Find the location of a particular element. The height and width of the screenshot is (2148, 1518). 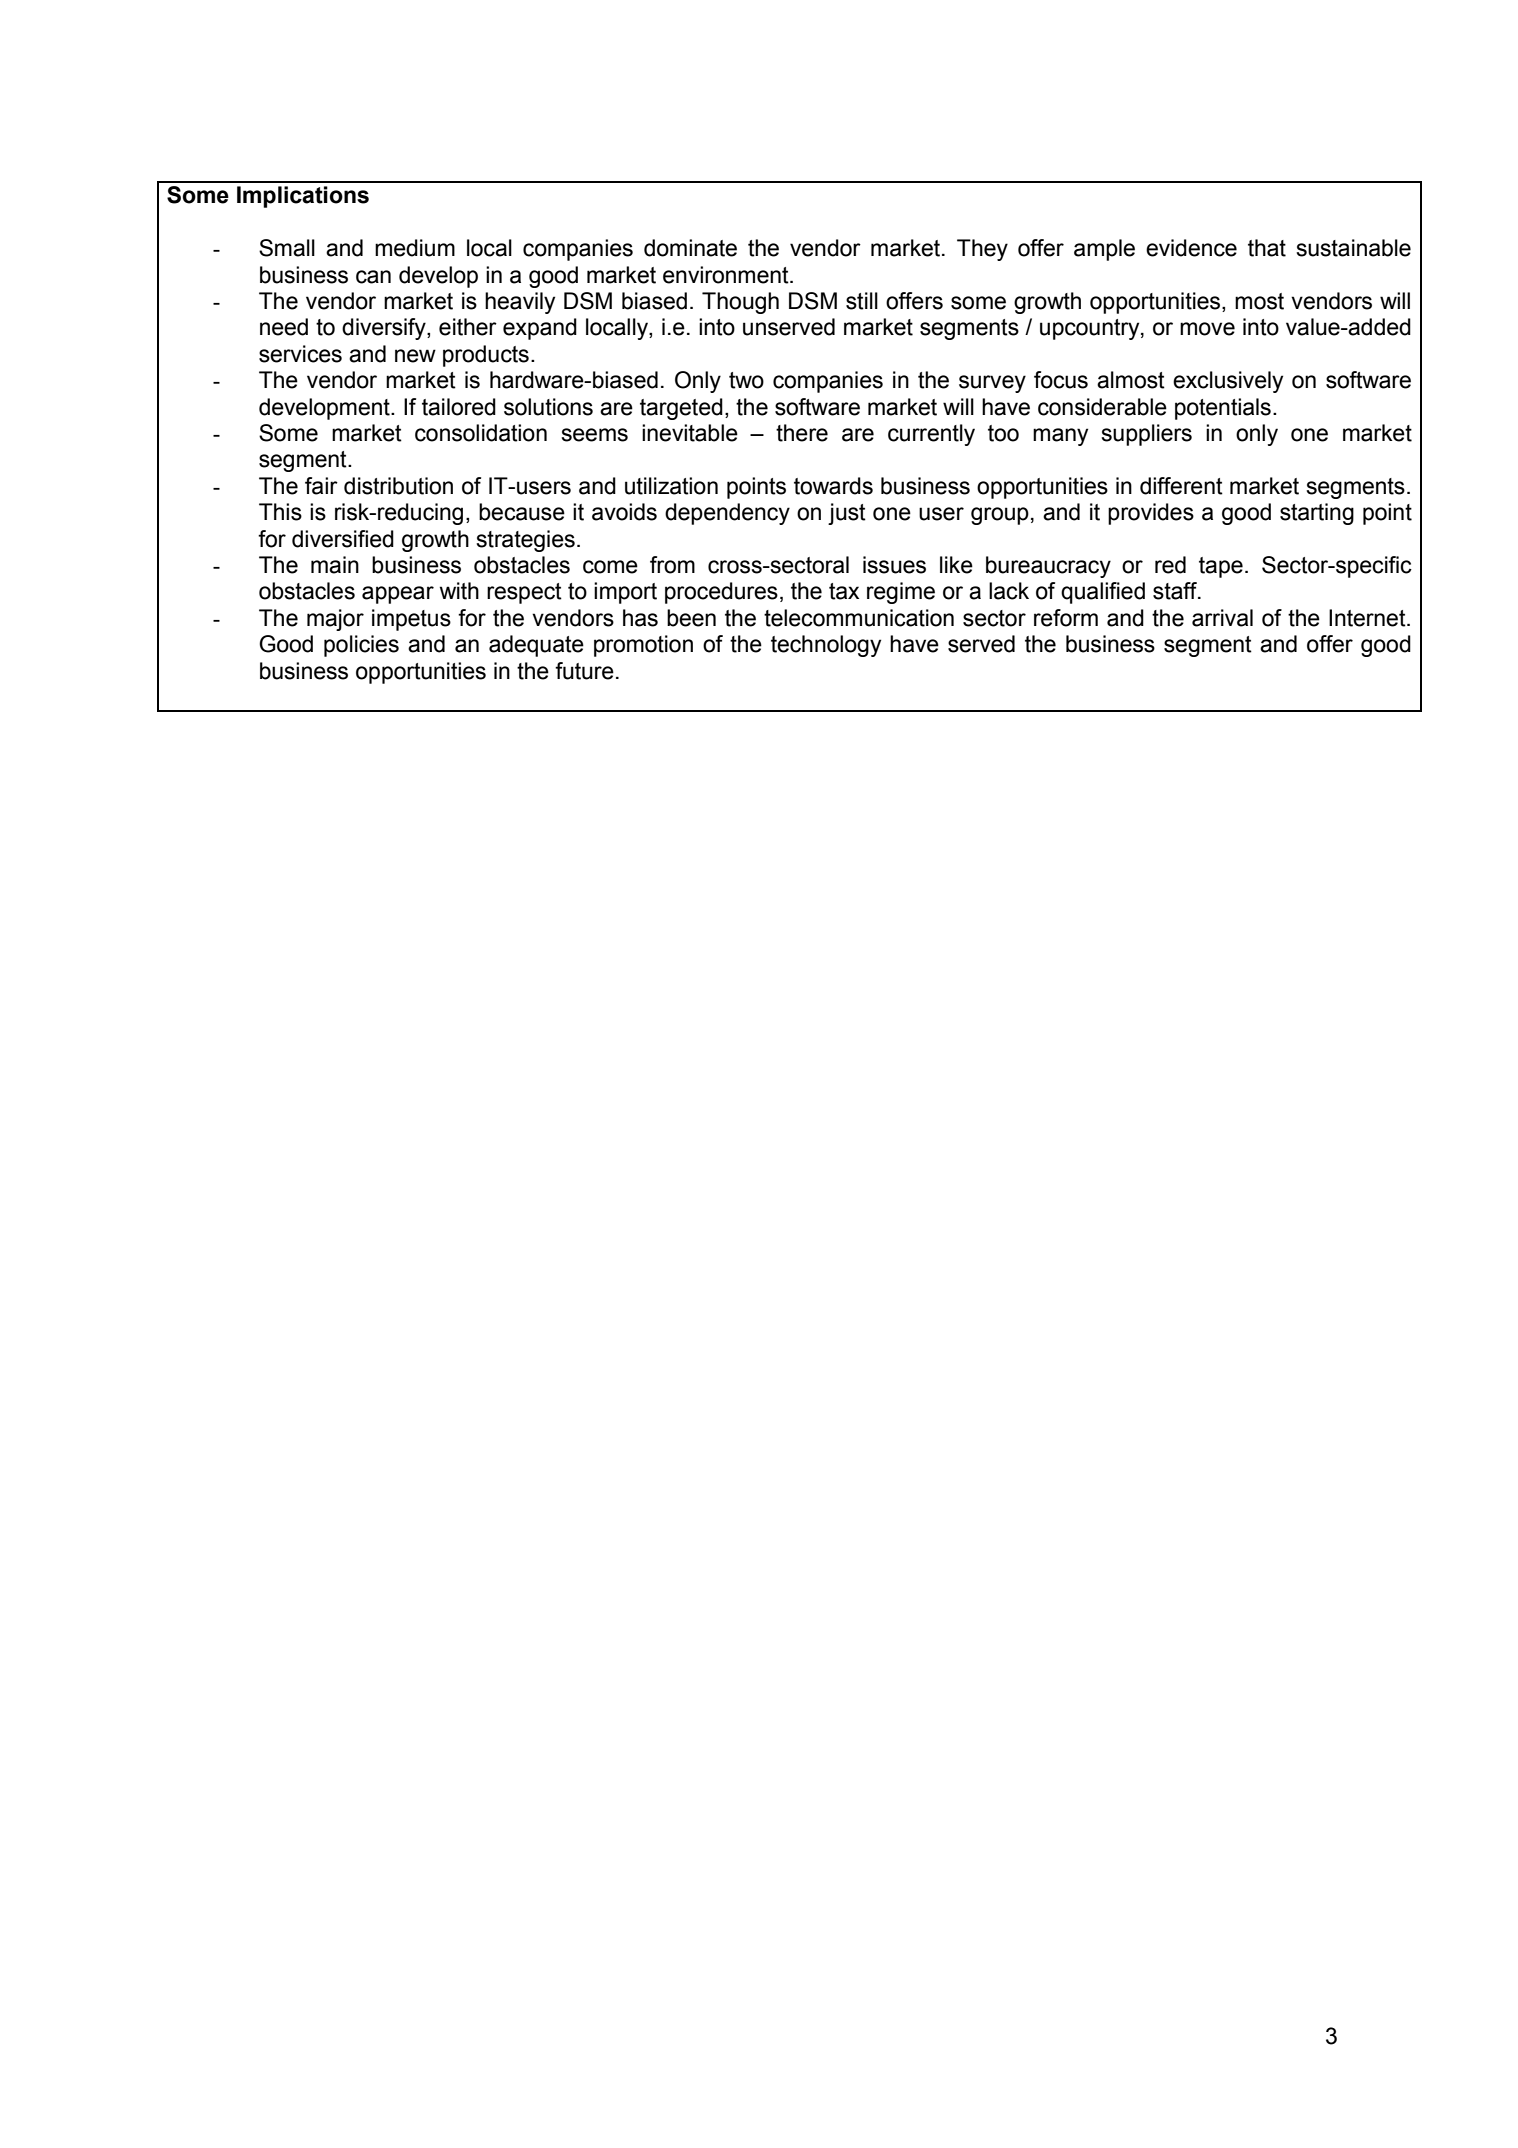

Implications is located at coordinates (303, 197).
